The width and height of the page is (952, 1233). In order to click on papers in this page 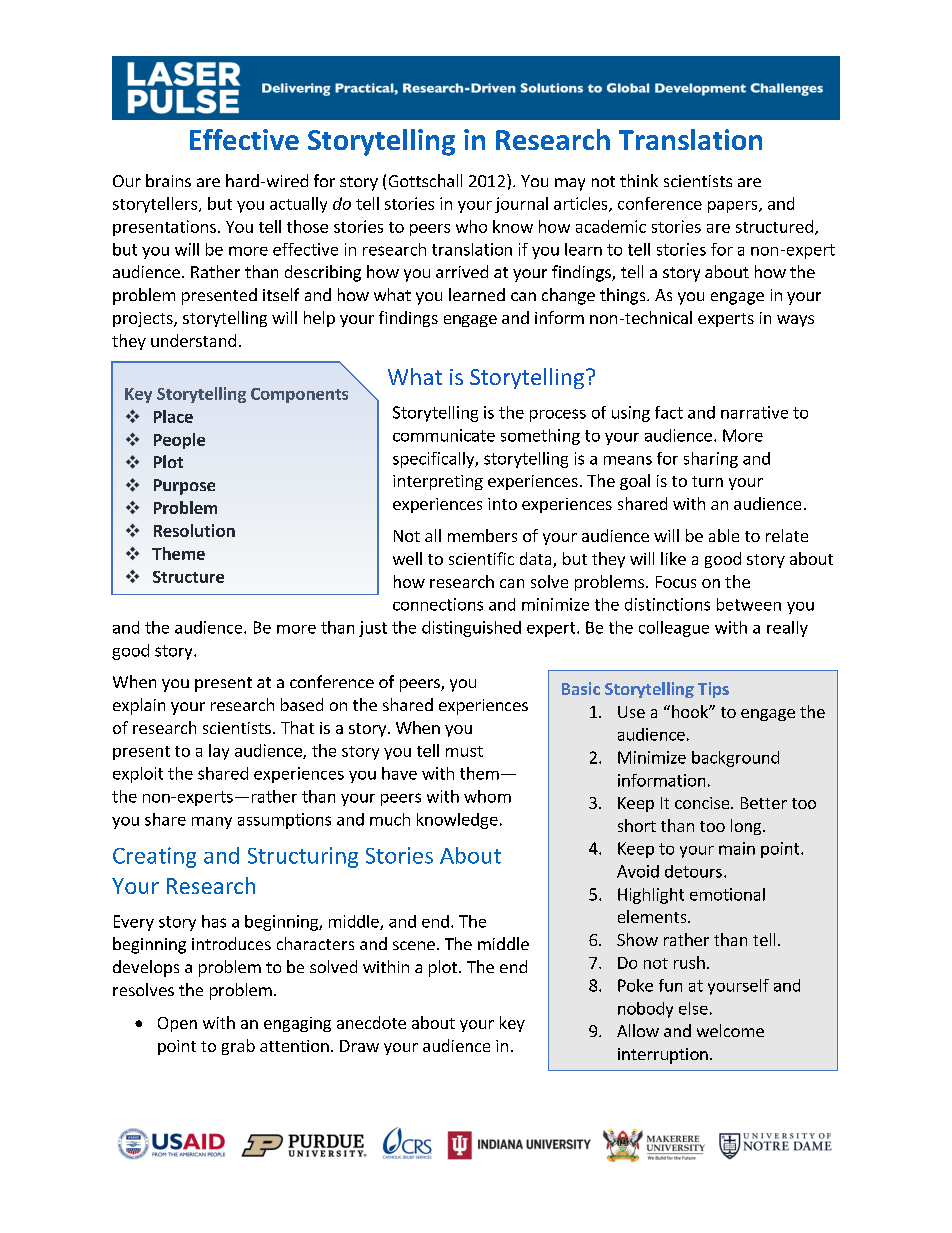, I will do `click(734, 207)`.
